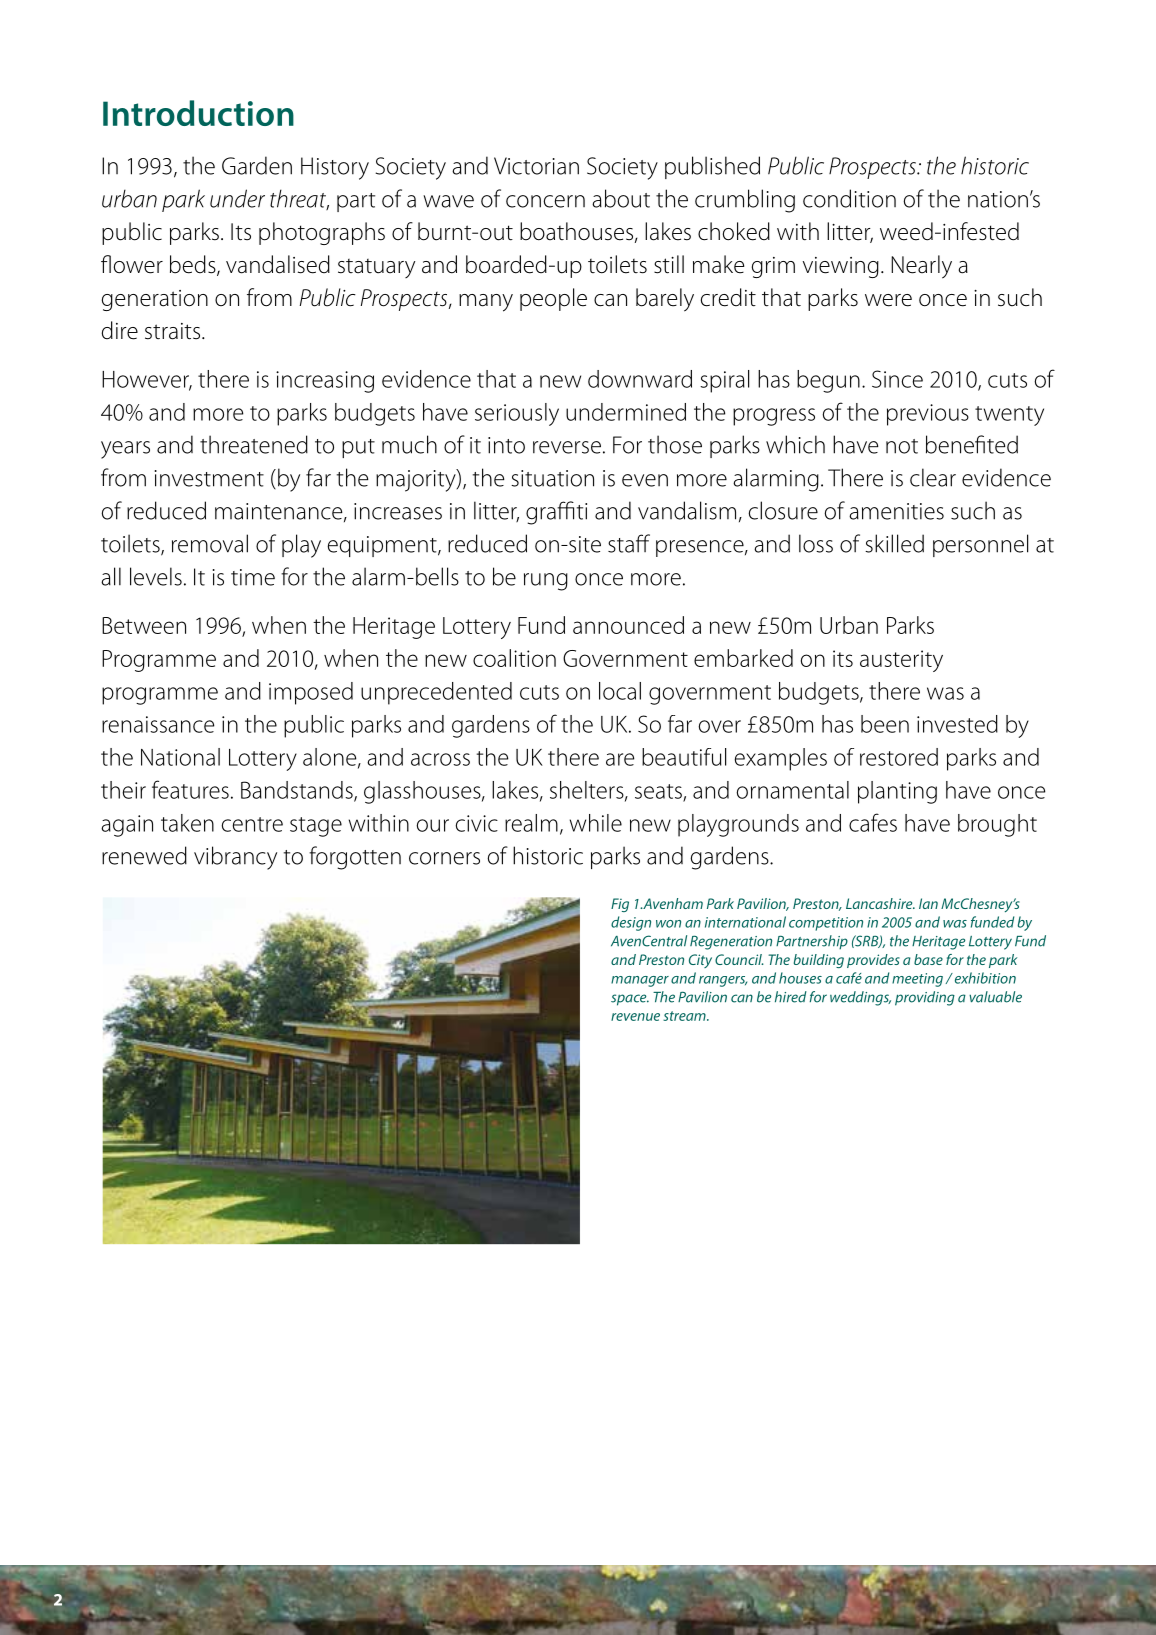 This screenshot has height=1635, width=1156. Describe the element at coordinates (849, 198) in the screenshot. I see `condition` at that location.
